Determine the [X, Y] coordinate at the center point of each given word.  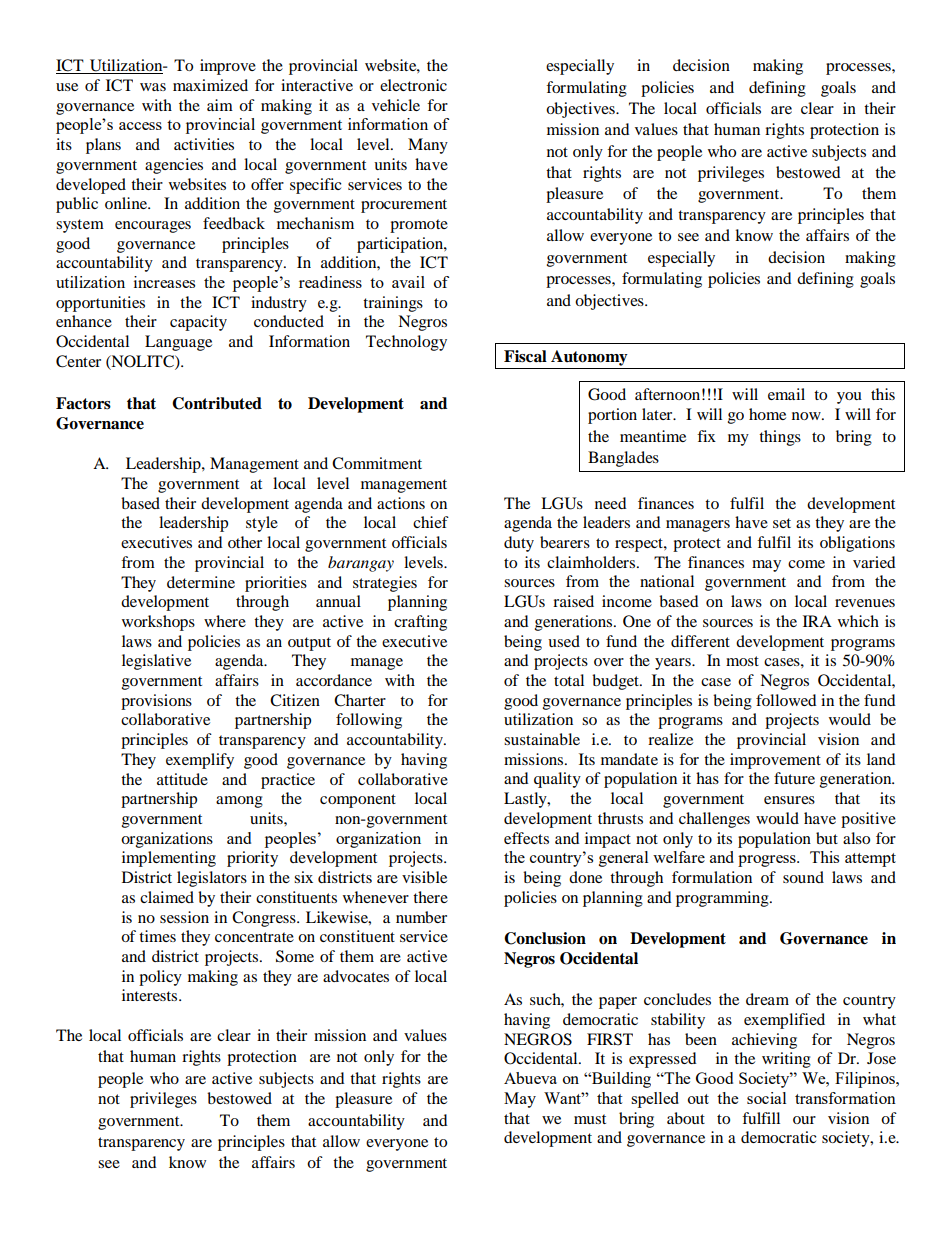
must [590, 1119]
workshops [158, 623]
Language [178, 343]
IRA [817, 621]
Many [428, 146]
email [786, 394]
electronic [413, 85]
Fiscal [525, 356]
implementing [169, 859]
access [140, 126]
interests [151, 995]
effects [526, 838]
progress [768, 861]
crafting [420, 623]
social [766, 1098]
